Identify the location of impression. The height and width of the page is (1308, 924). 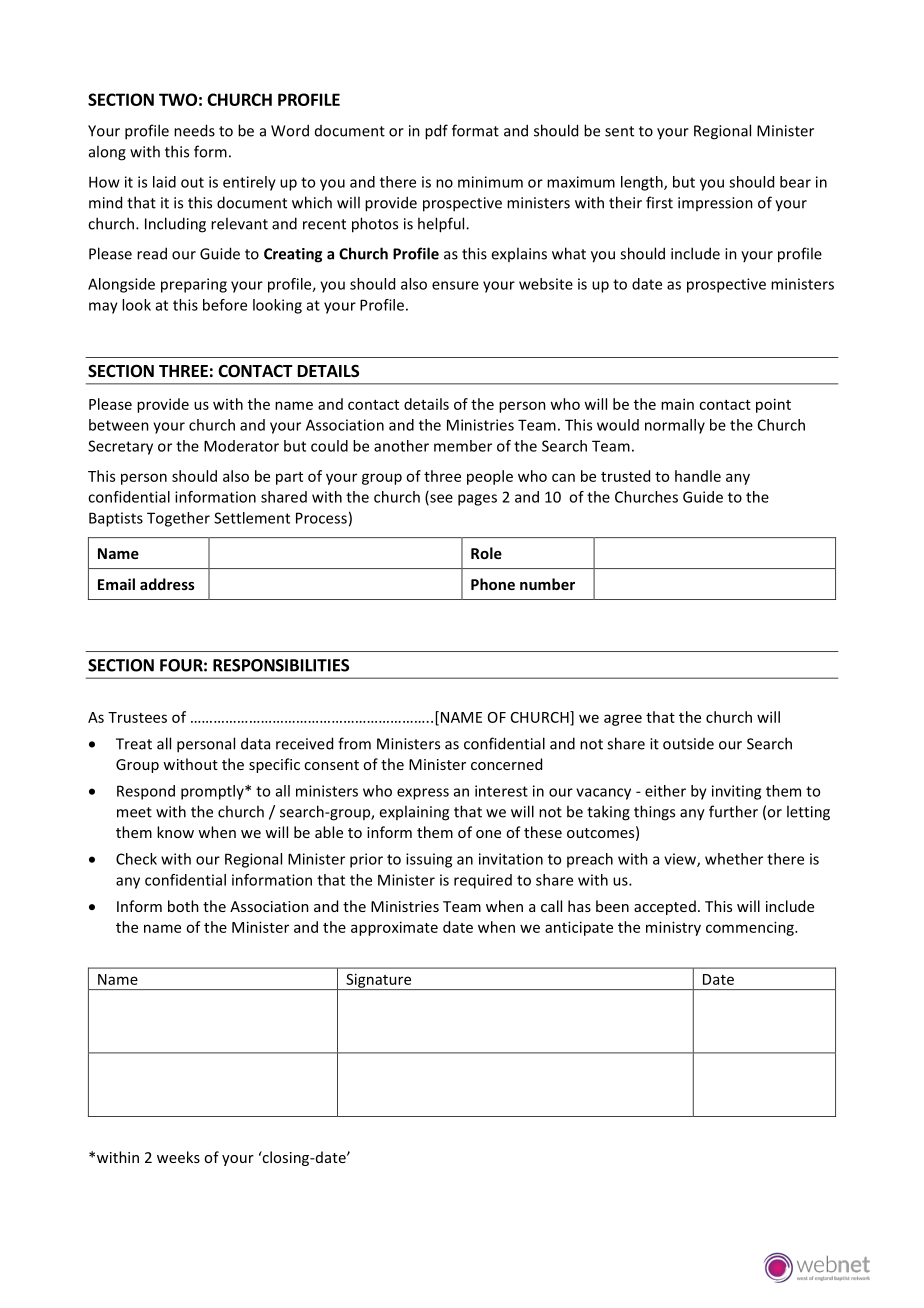
(715, 204).
